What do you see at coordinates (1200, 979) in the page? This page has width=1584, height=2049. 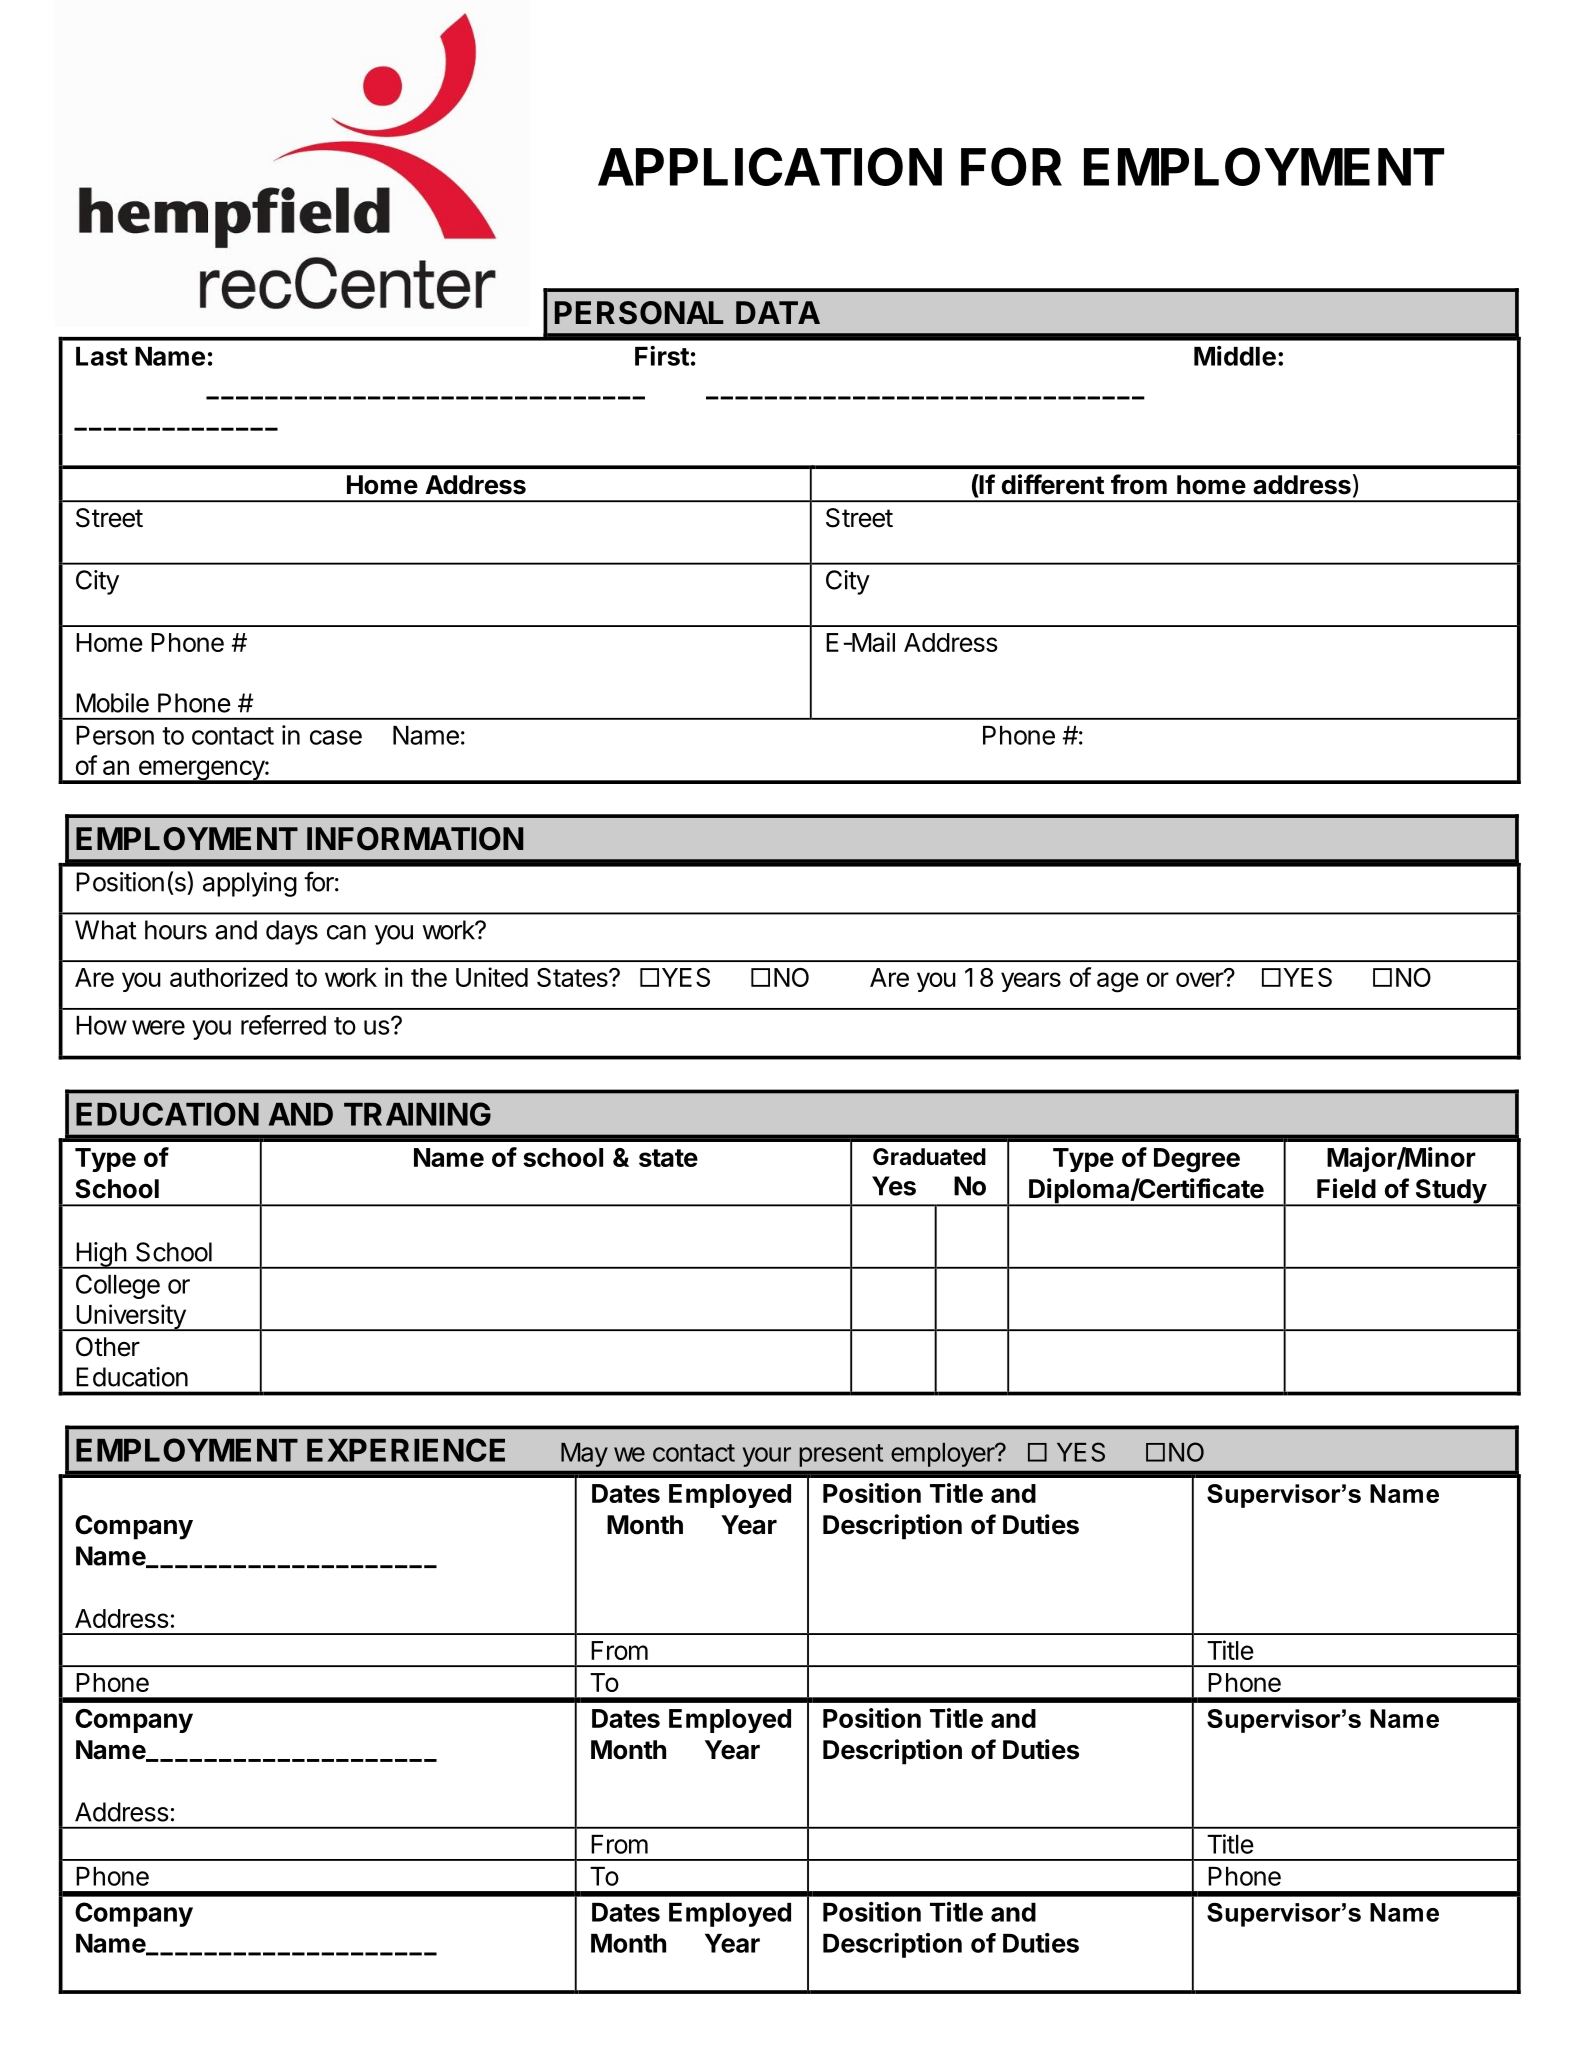 I see `over` at bounding box center [1200, 979].
